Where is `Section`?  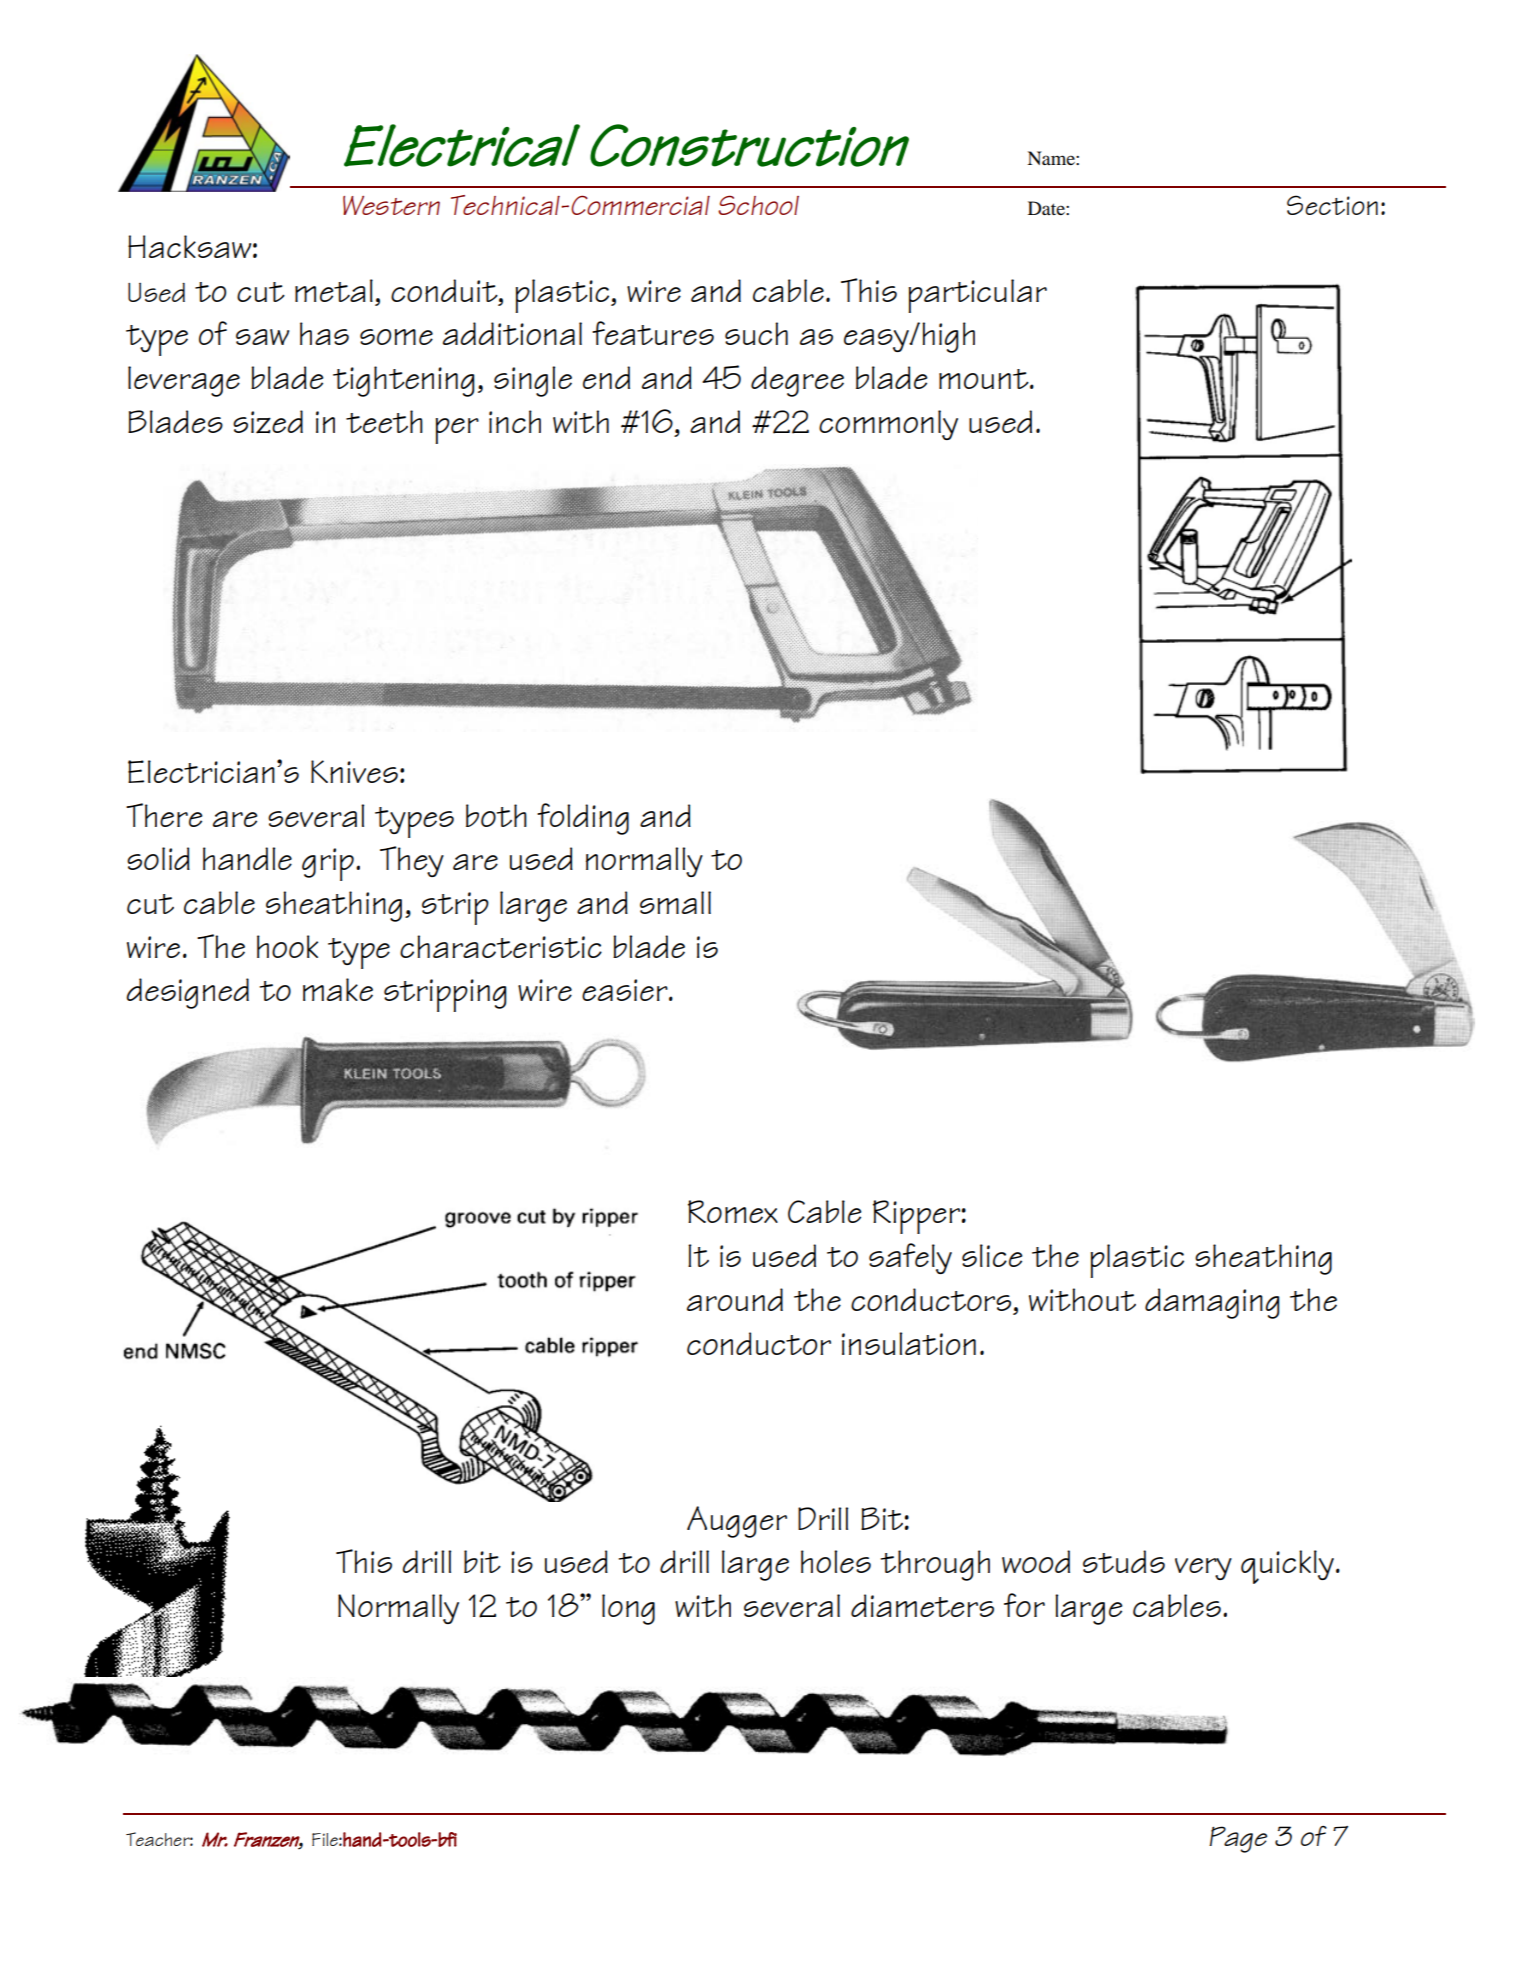 Section is located at coordinates (1332, 205).
